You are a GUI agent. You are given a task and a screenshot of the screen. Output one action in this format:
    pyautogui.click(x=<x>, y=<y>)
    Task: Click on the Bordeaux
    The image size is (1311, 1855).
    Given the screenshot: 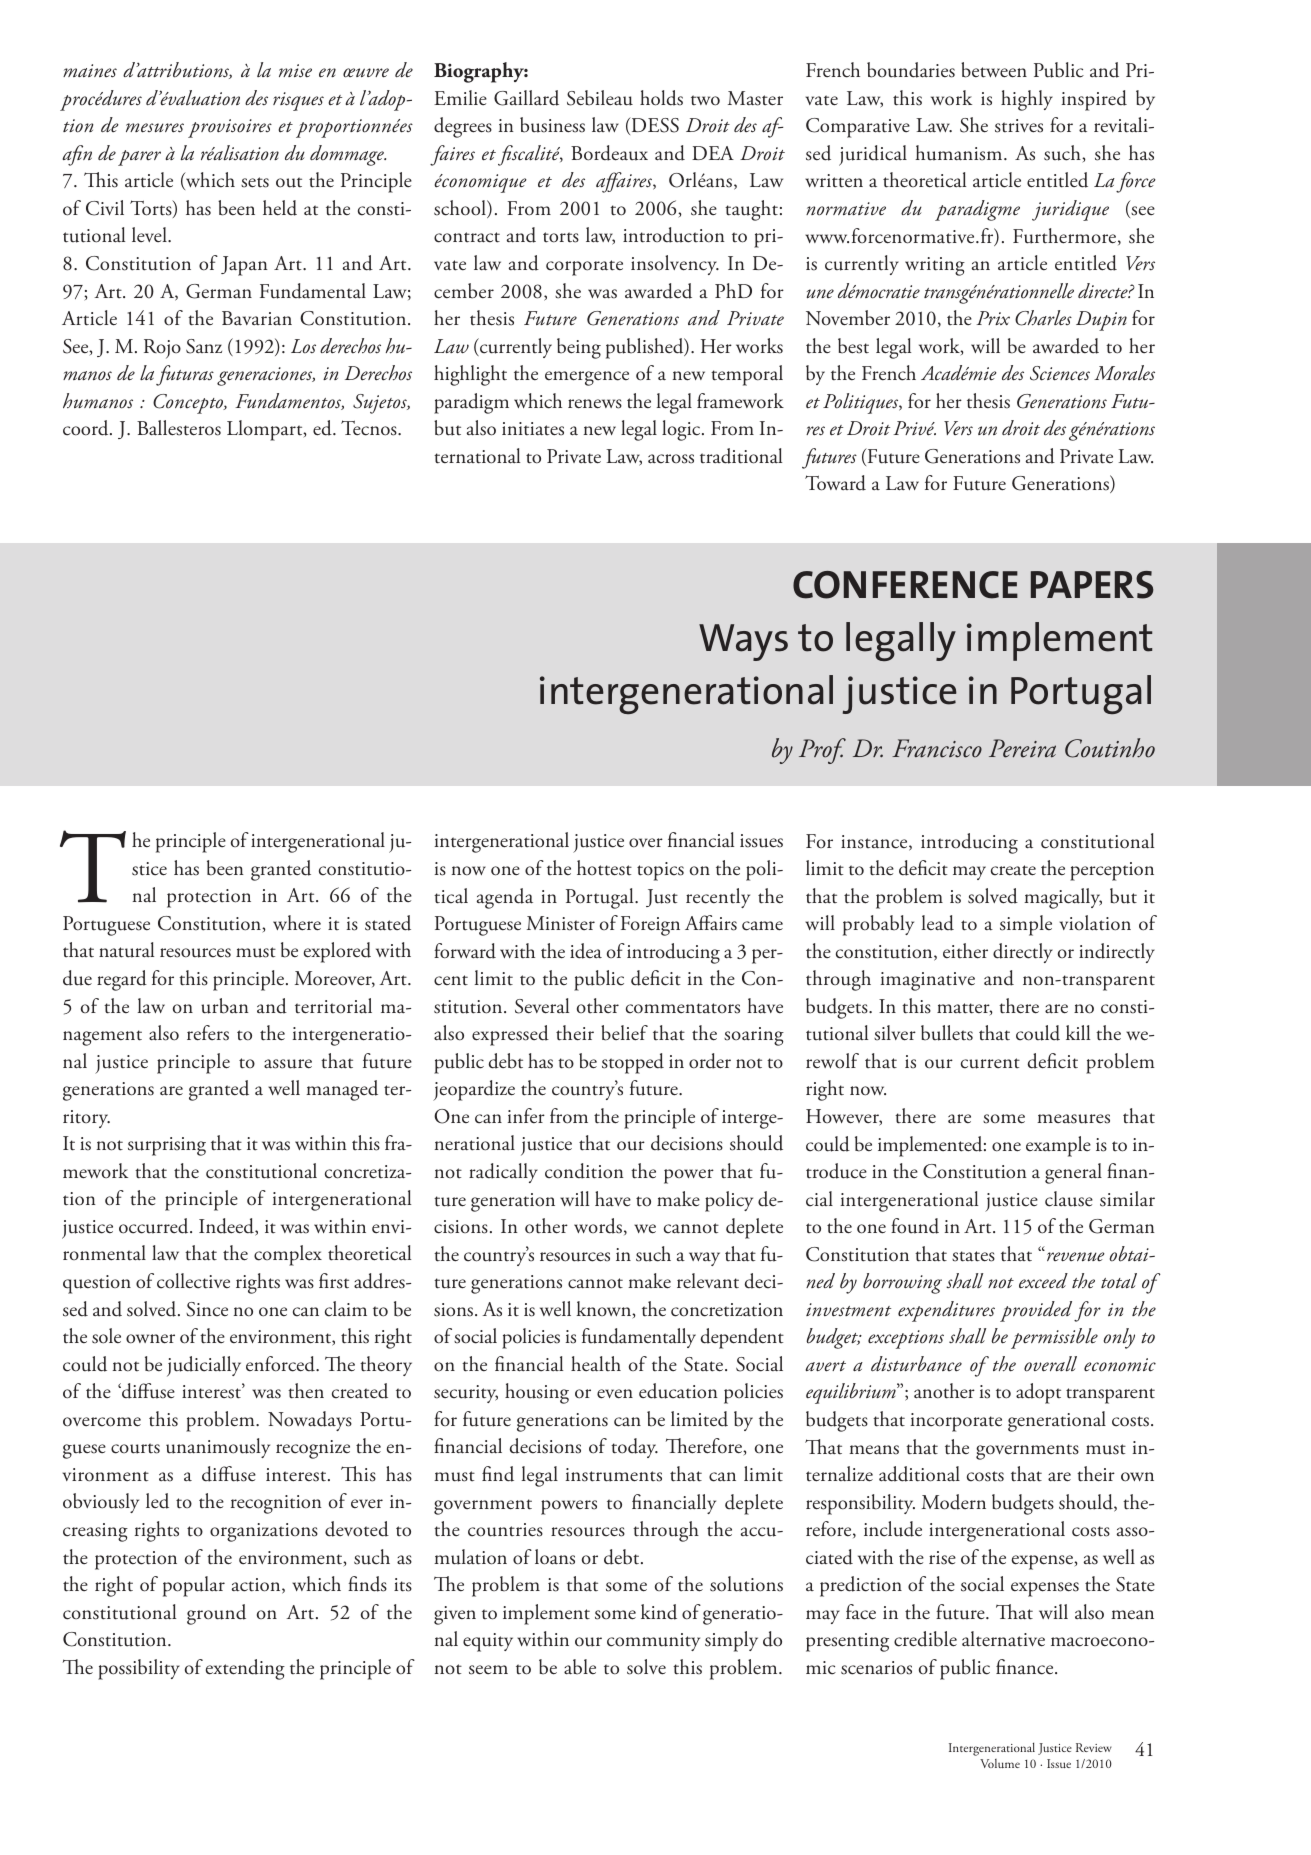 What is the action you would take?
    pyautogui.click(x=609, y=153)
